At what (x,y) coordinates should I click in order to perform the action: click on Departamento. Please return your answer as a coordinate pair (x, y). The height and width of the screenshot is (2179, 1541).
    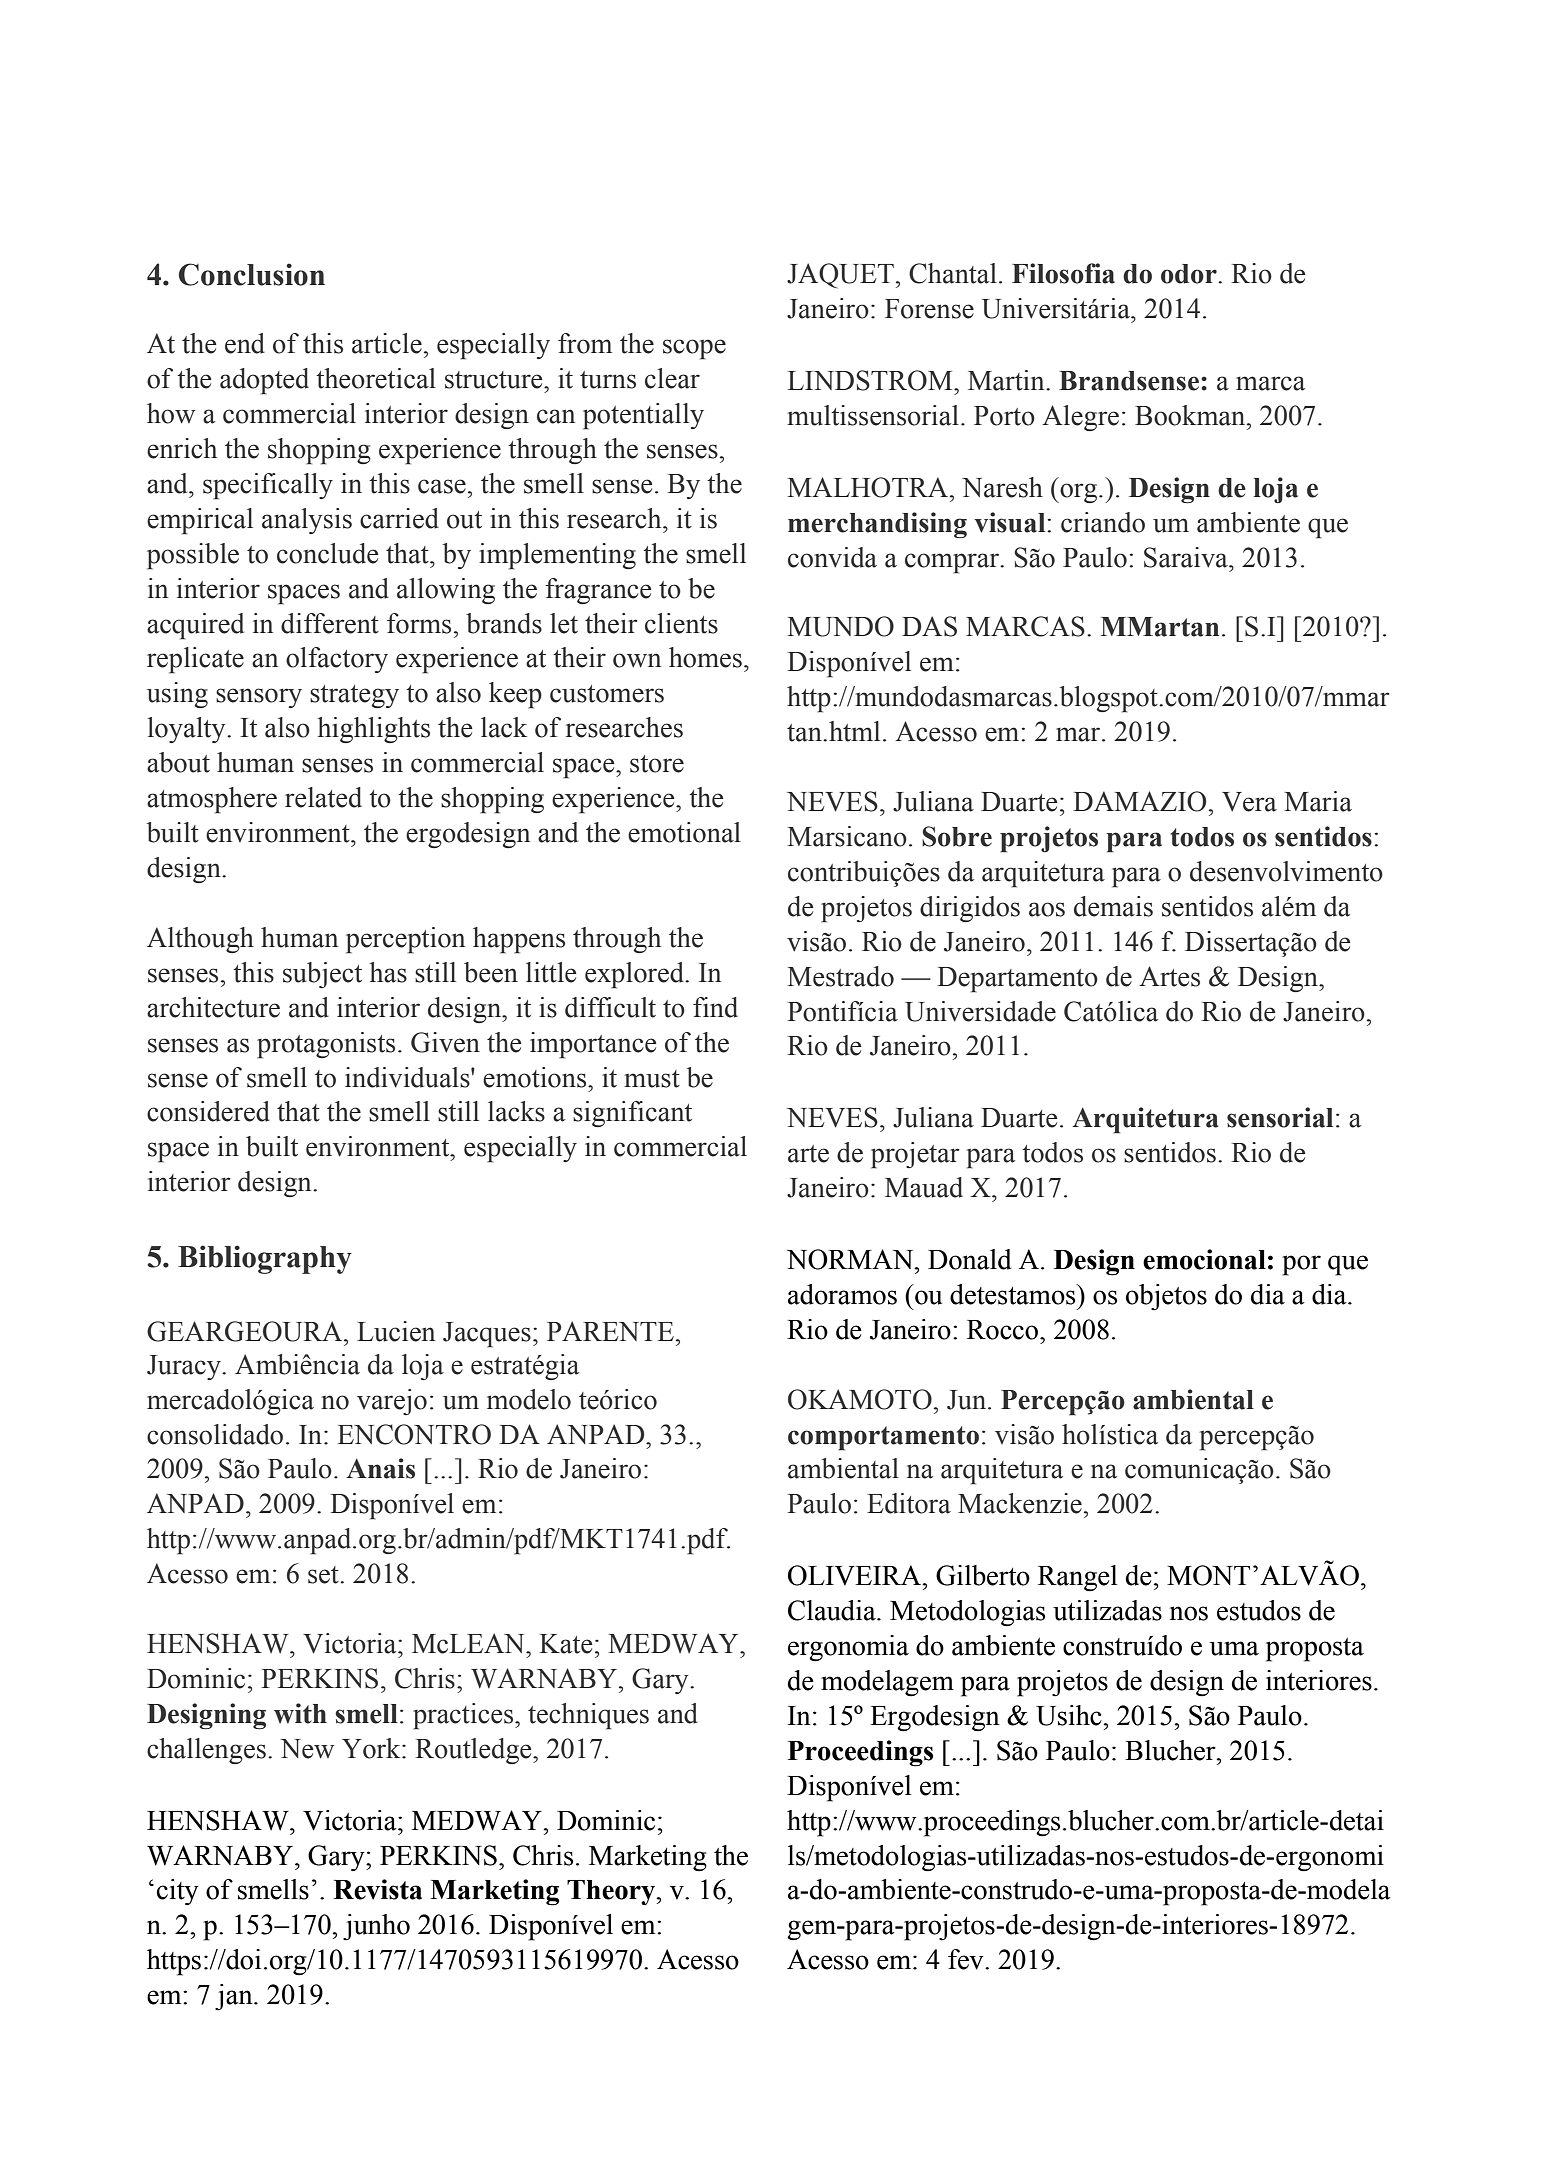
    Looking at the image, I should click on (1017, 980).
